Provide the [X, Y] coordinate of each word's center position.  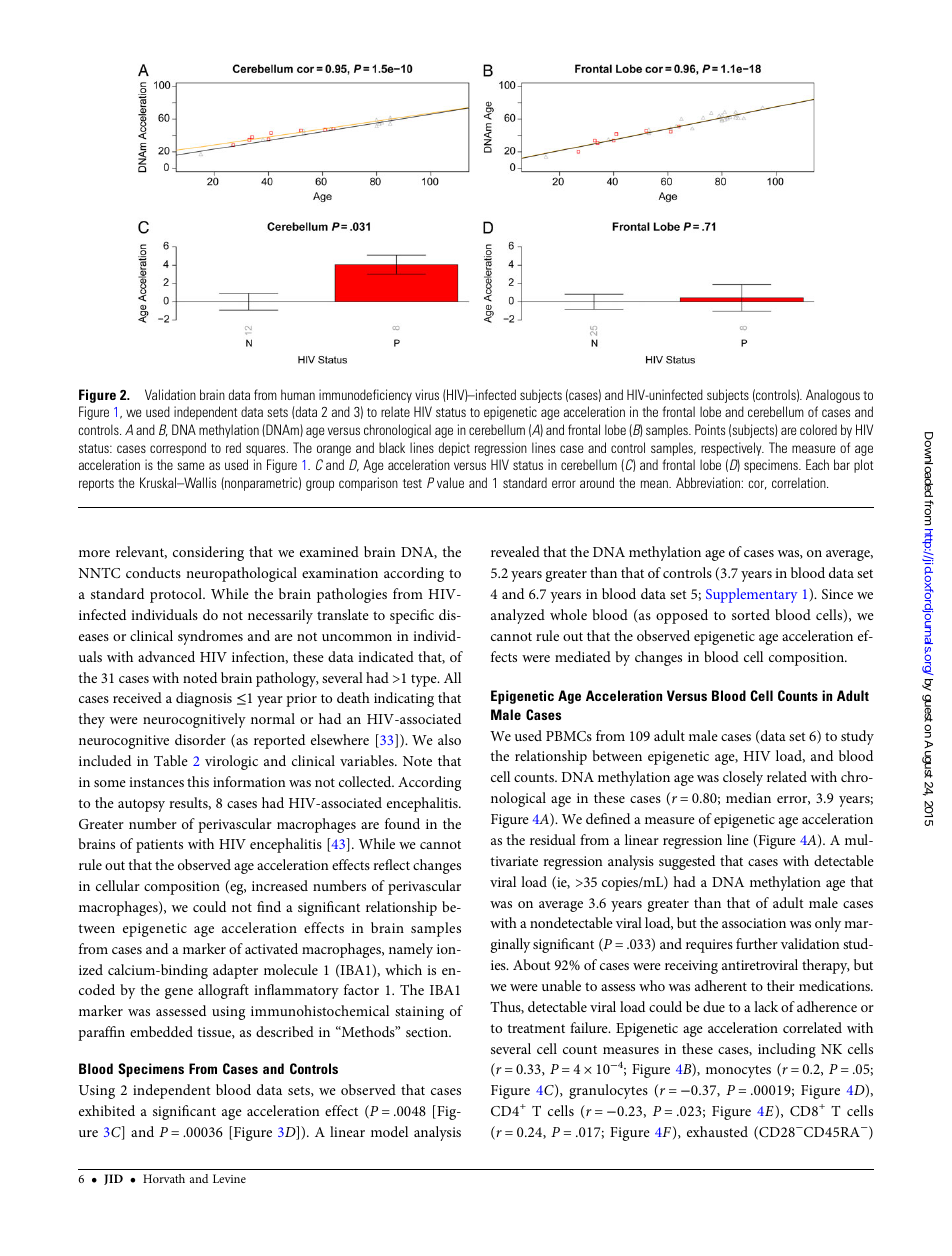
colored [818, 429]
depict [454, 449]
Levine [229, 1178]
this [198, 781]
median [748, 797]
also [449, 739]
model [389, 1131]
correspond [178, 449]
